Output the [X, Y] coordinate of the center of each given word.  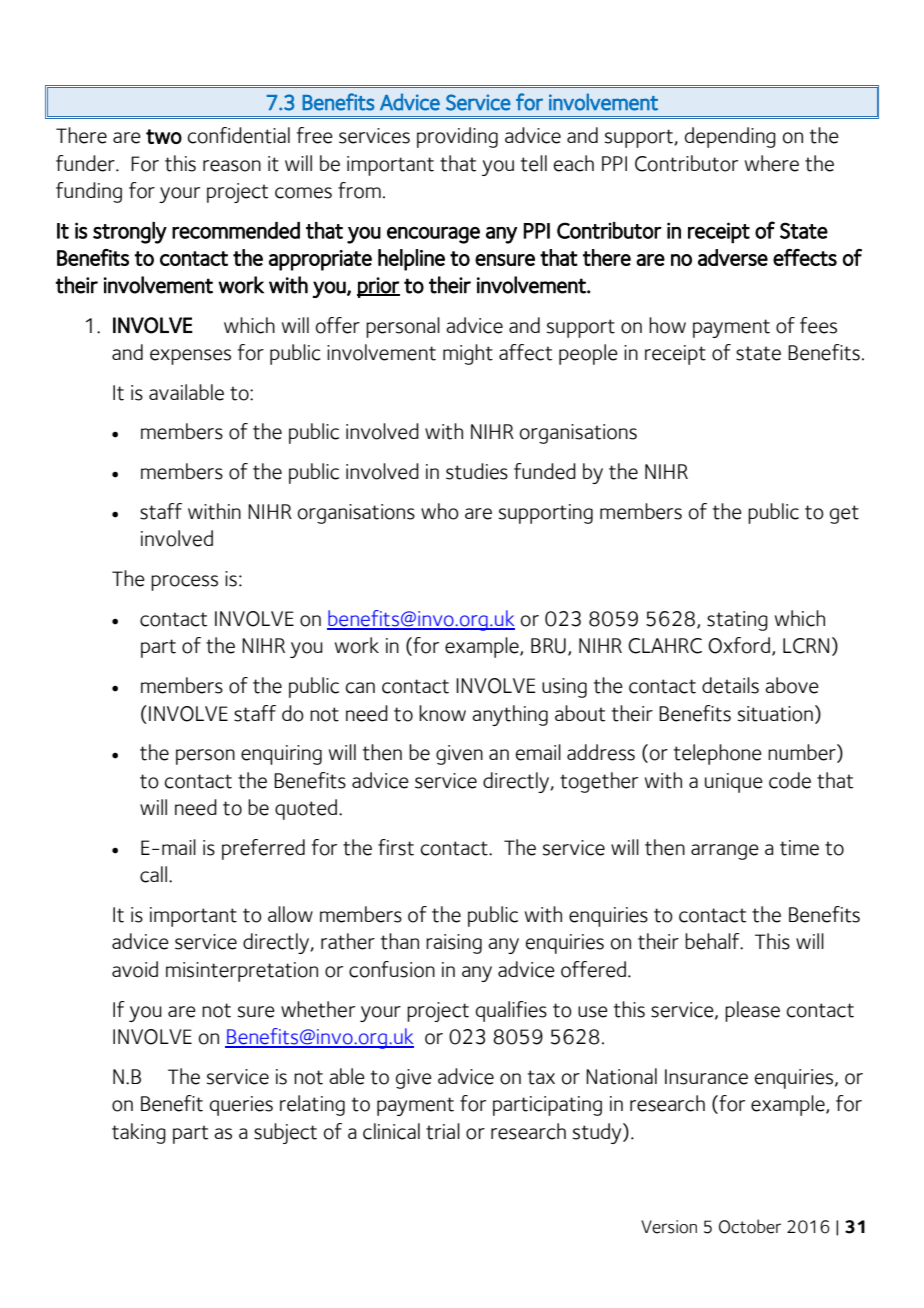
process [184, 583]
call [153, 874]
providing [457, 137]
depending [730, 137]
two [164, 136]
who [440, 511]
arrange [725, 852]
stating [737, 621]
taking [139, 1133]
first [396, 847]
